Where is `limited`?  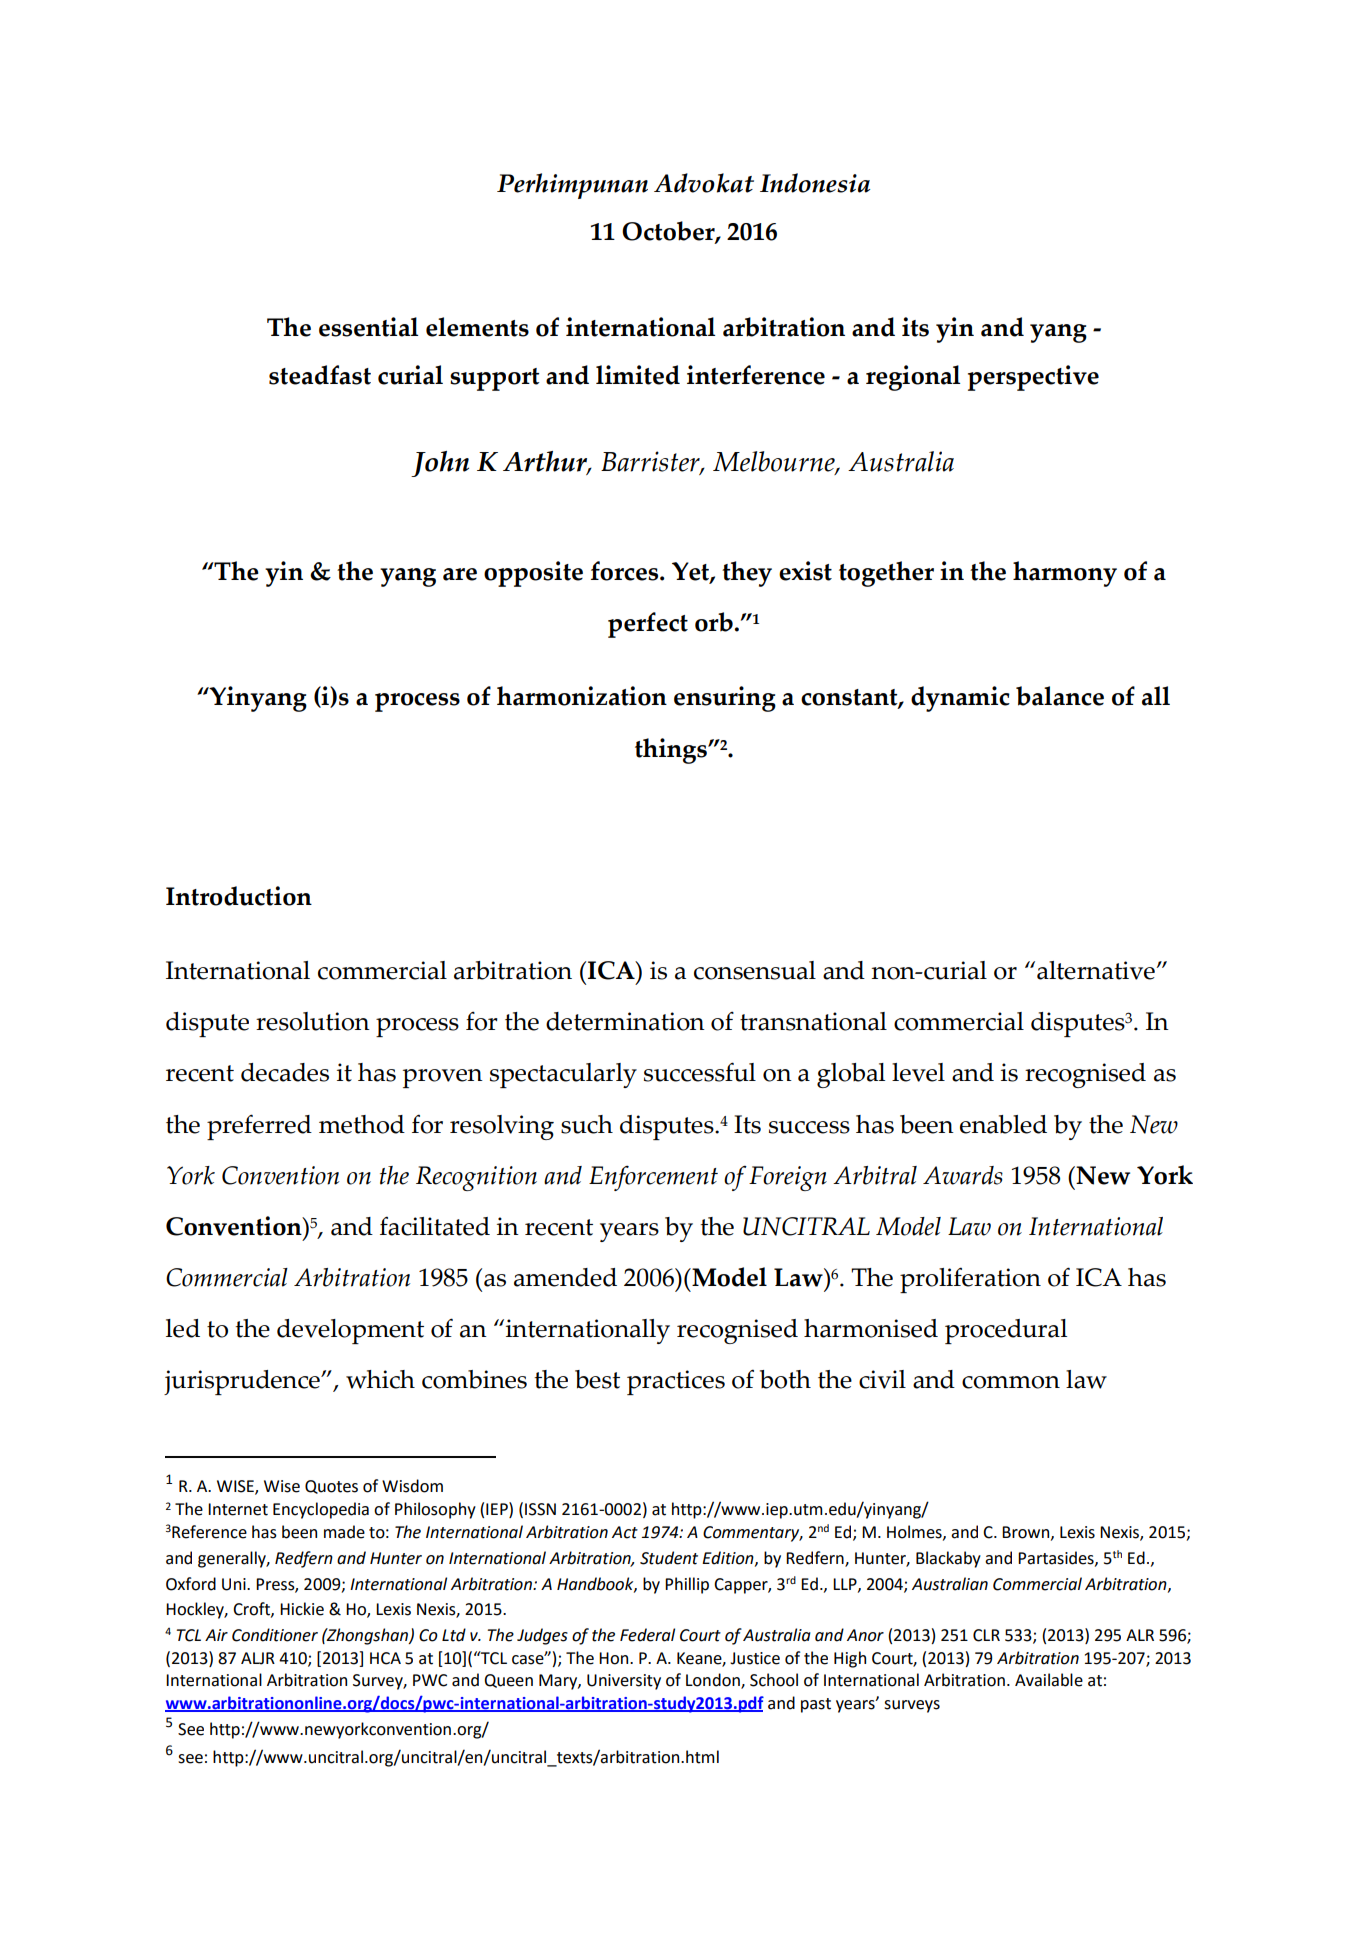 limited is located at coordinates (638, 375).
